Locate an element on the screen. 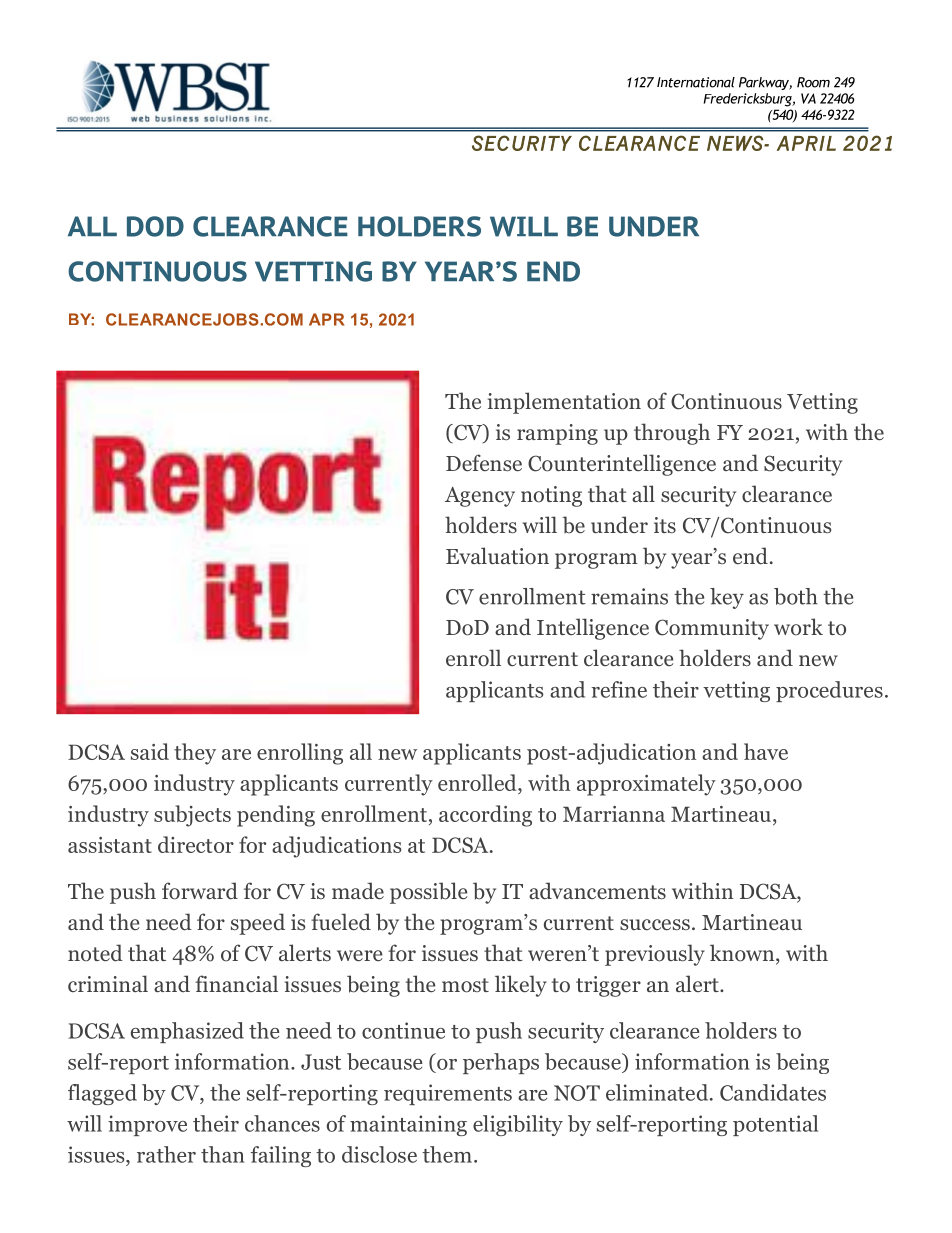 This screenshot has width=952, height=1233. improve is located at coordinates (147, 1125).
